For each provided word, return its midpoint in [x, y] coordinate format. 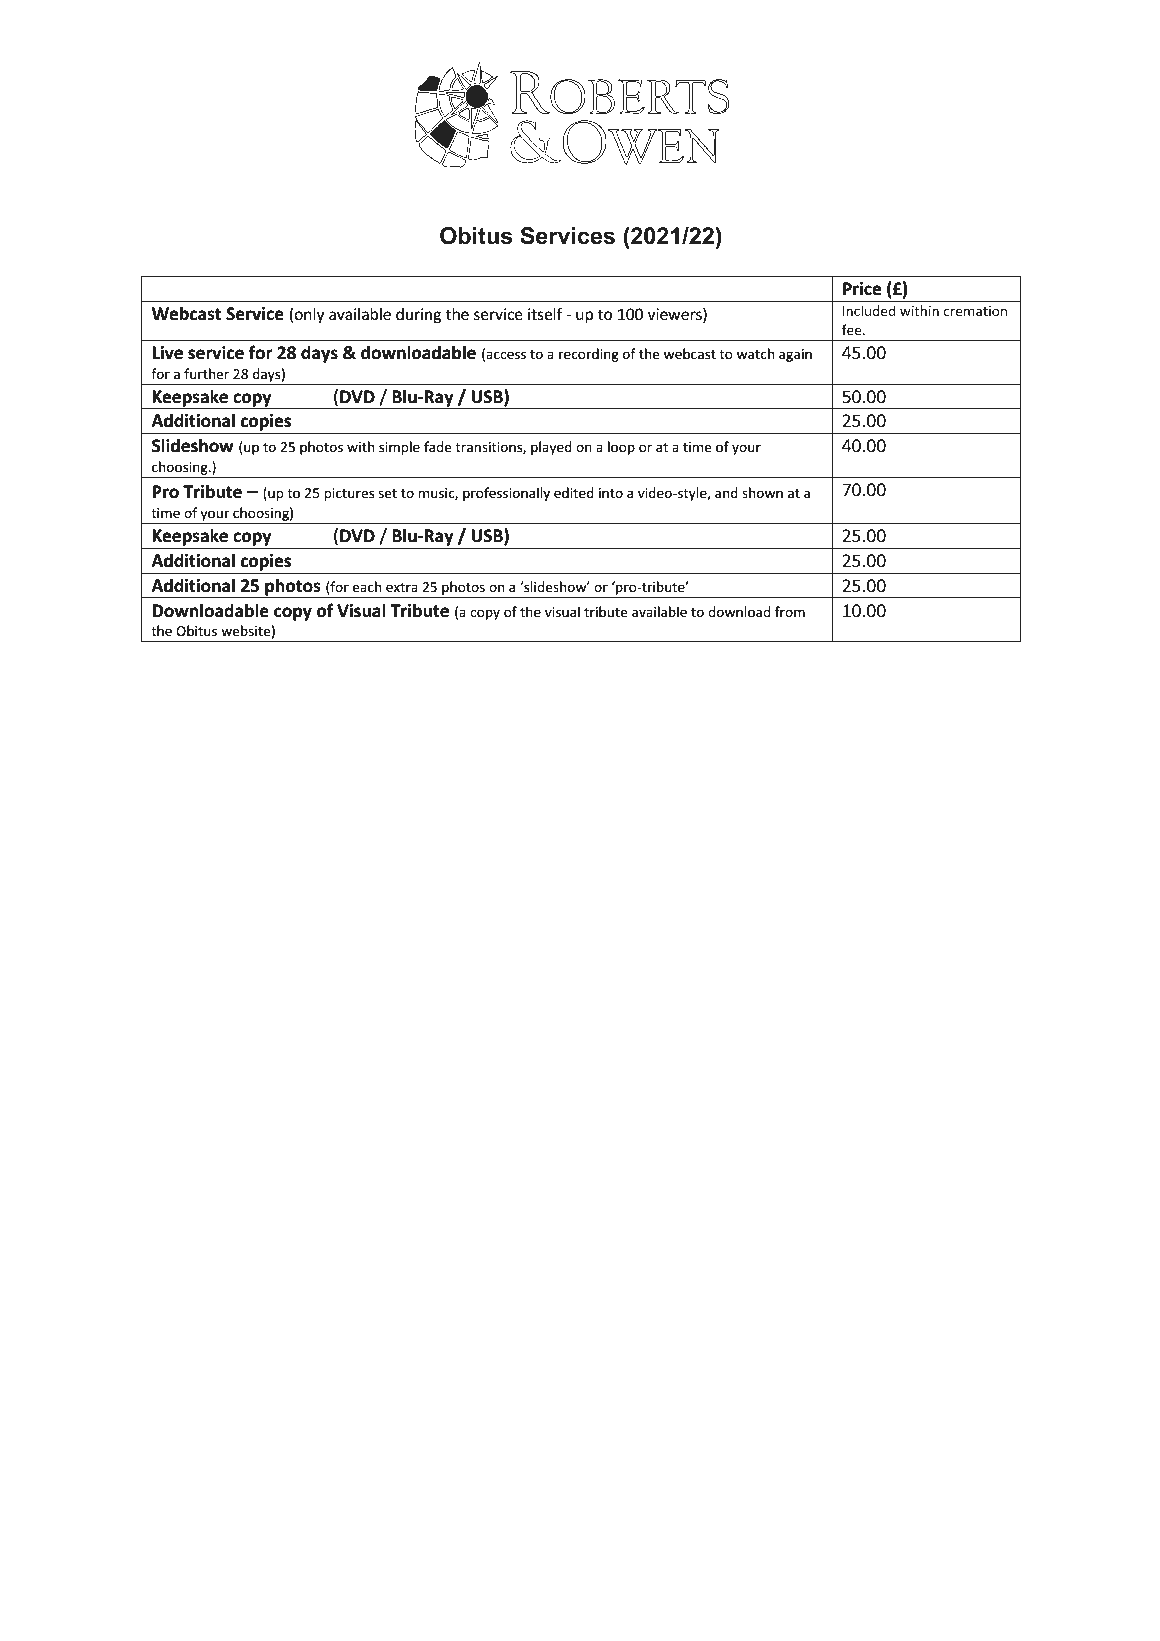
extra [402, 587]
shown [762, 492]
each [367, 586]
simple [399, 448]
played [551, 448]
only [309, 315]
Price [862, 288]
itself [545, 314]
